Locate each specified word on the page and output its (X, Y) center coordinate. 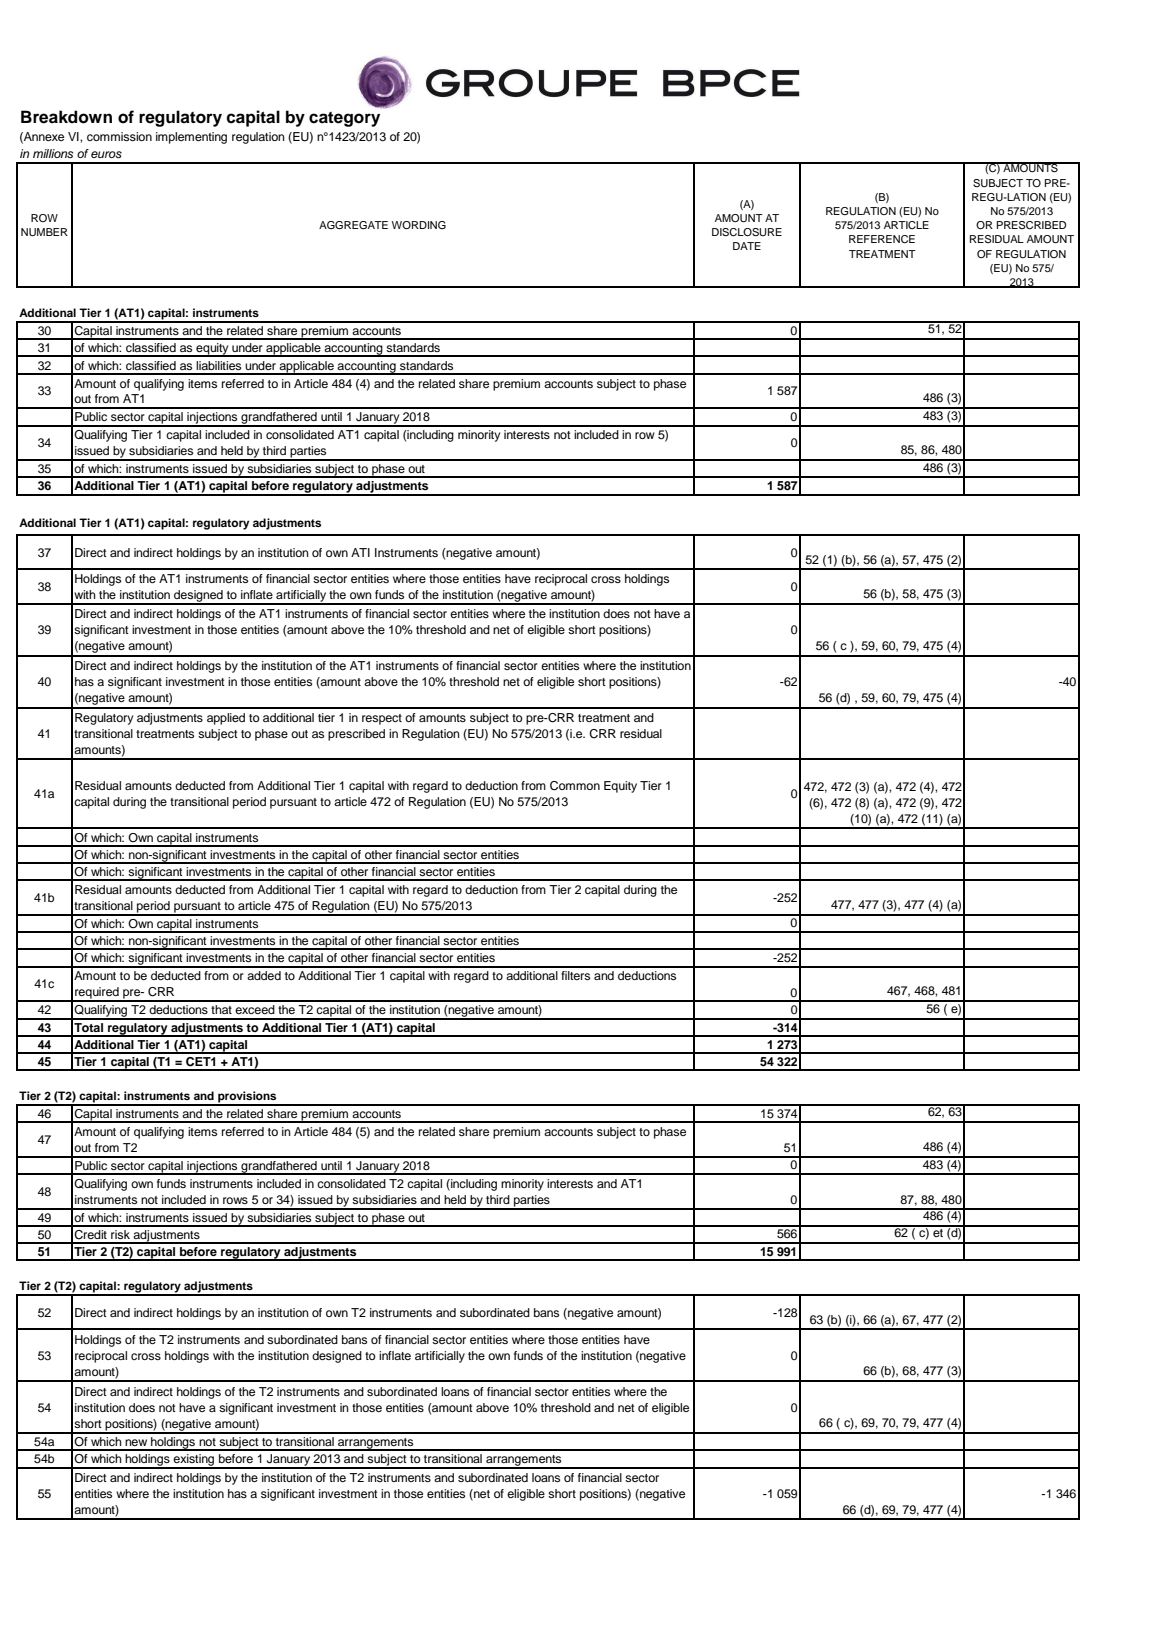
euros (106, 154)
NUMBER (44, 232)
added (264, 975)
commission (119, 136)
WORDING (419, 225)
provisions (247, 1098)
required (97, 994)
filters (575, 975)
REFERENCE (882, 239)
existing (194, 1461)
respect (382, 719)
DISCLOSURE (747, 232)
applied (226, 719)
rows (235, 1200)
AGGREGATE (353, 225)
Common (575, 786)
